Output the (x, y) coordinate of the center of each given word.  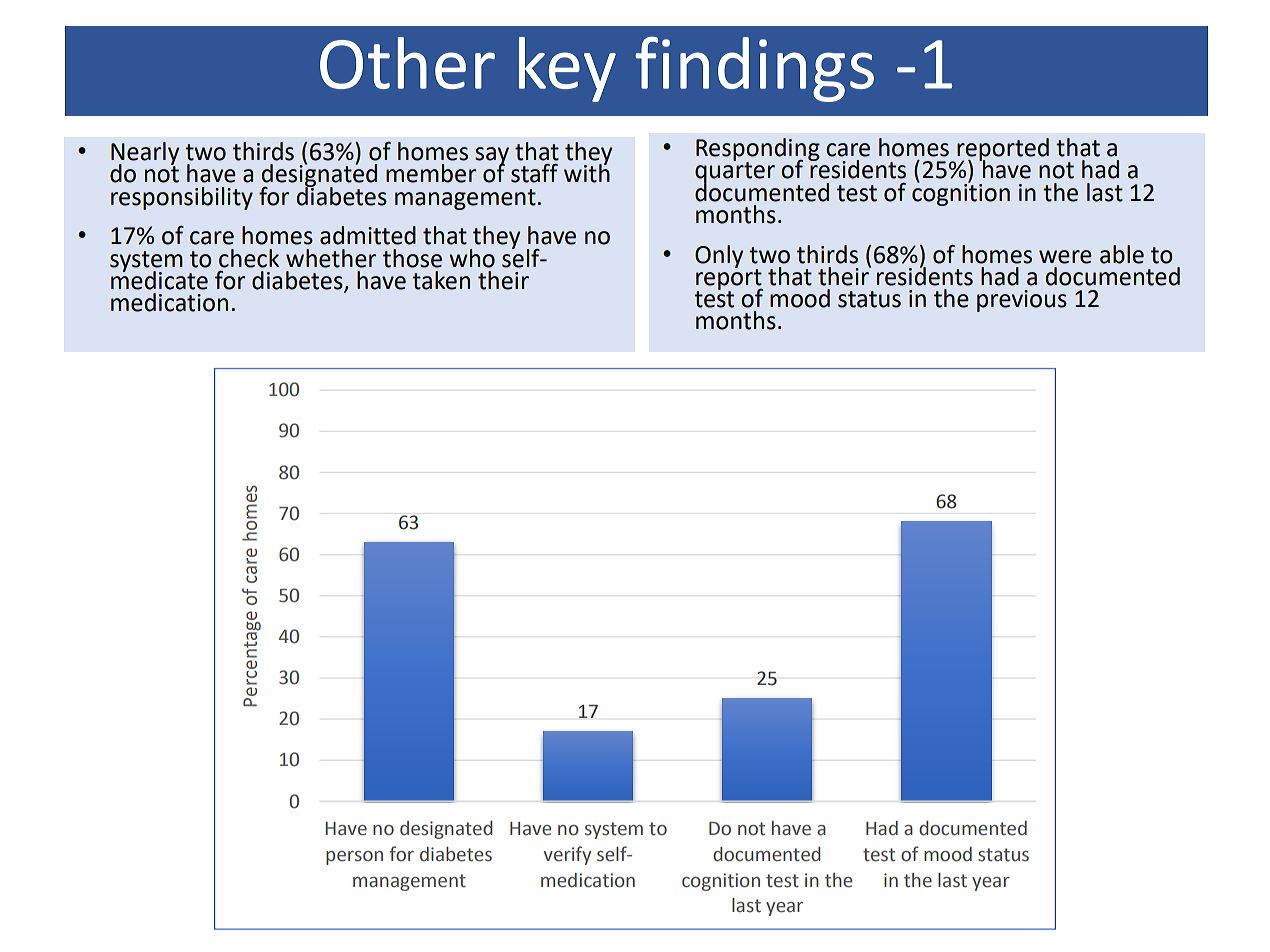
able (1122, 254)
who (472, 258)
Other (407, 63)
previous (1022, 301)
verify (567, 855)
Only (719, 256)
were (1065, 257)
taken (441, 280)
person (354, 858)
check (249, 258)
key (567, 69)
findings (754, 69)
